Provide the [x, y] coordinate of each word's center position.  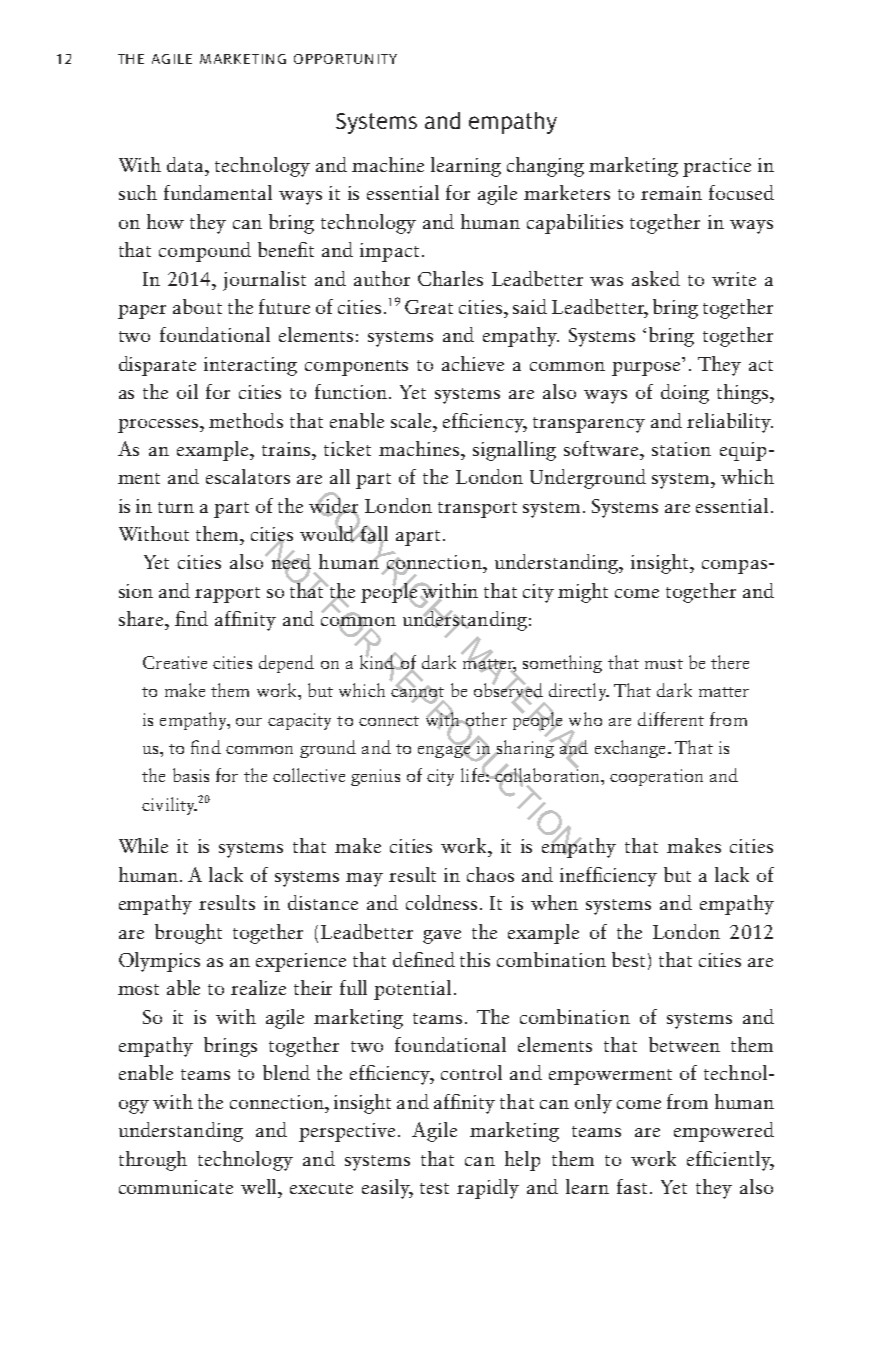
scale [412, 420]
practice [717, 167]
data [186, 164]
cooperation [656, 777]
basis [191, 775]
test [434, 1188]
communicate [176, 1187]
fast [634, 1186]
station [681, 449]
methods [246, 420]
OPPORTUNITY [345, 59]
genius [375, 777]
